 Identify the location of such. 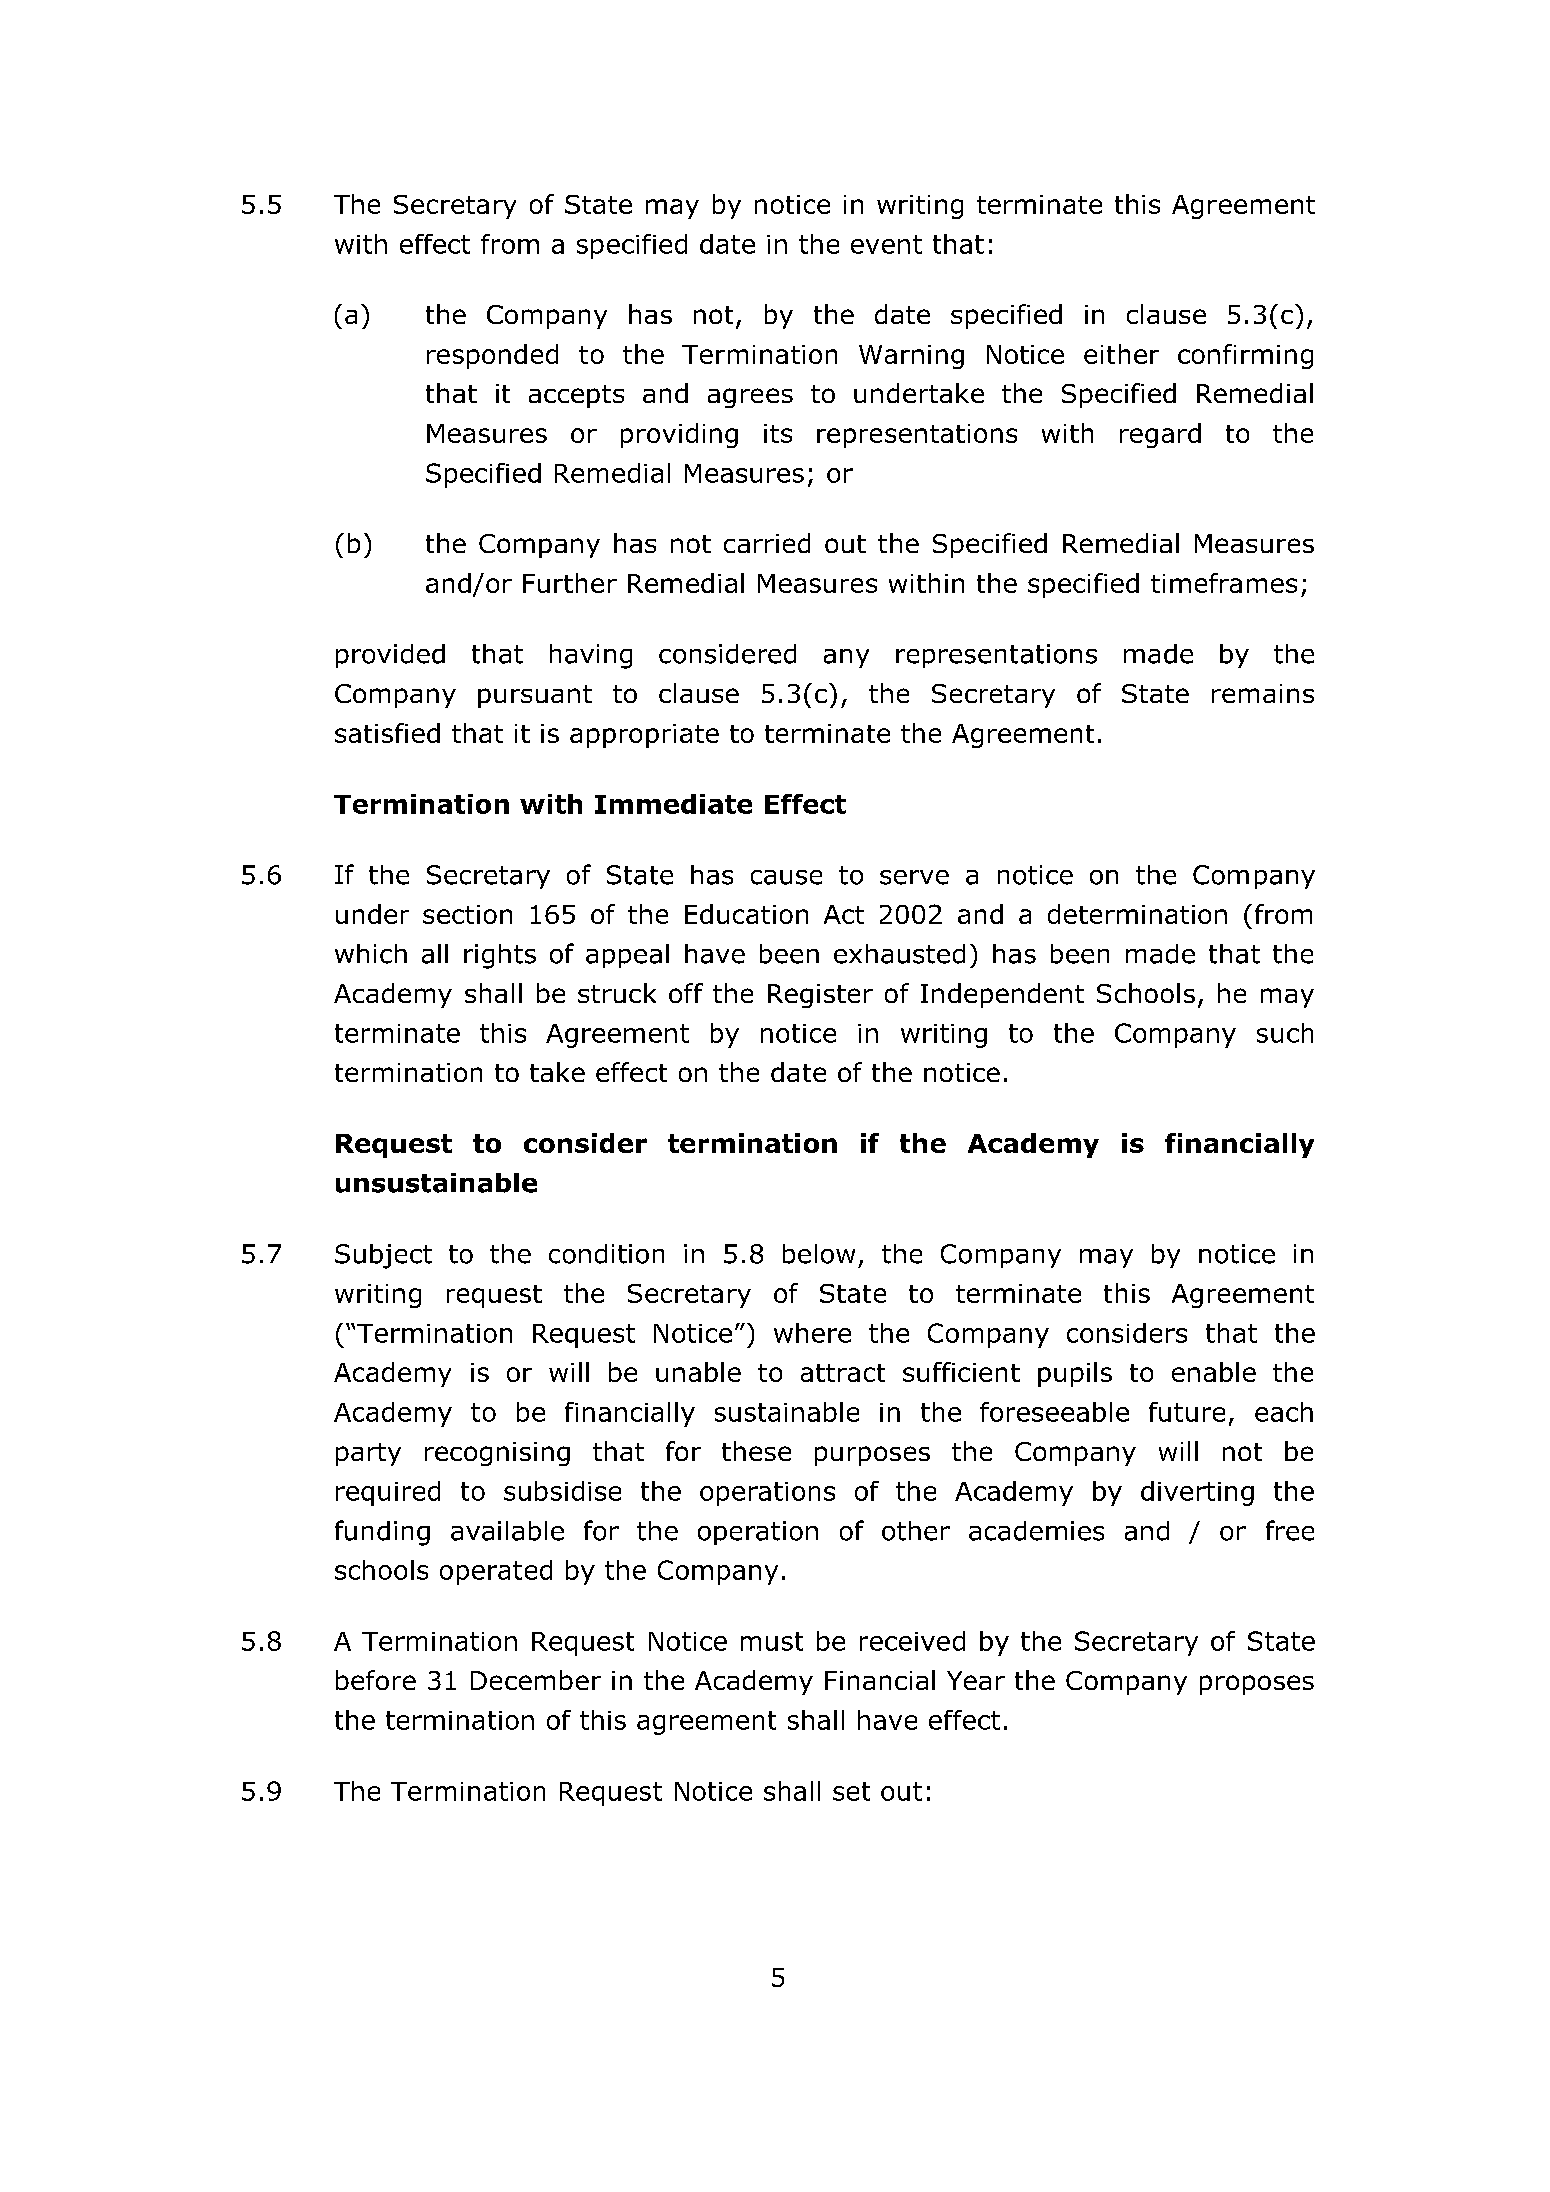
(1285, 1033).
